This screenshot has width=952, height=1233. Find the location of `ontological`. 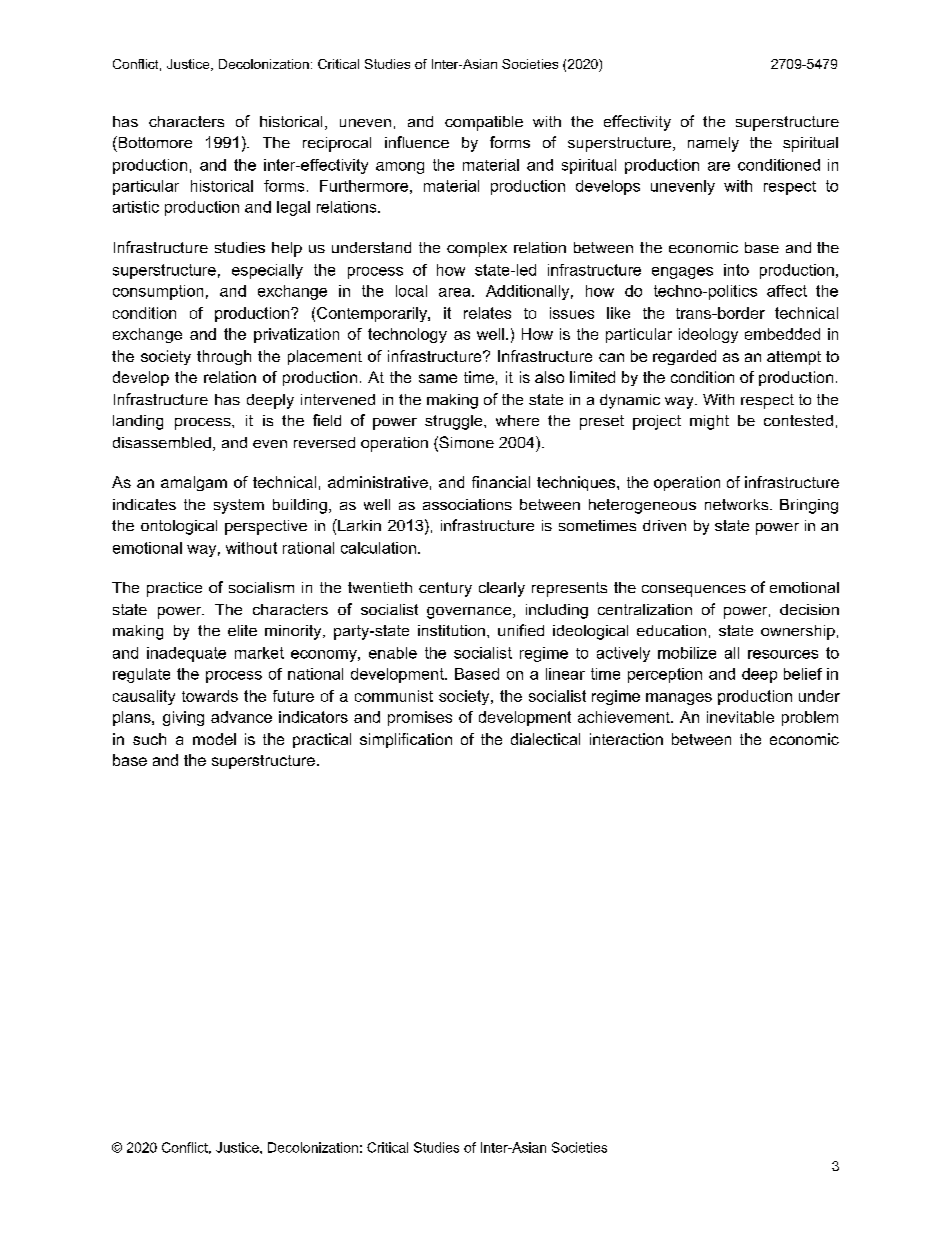

ontological is located at coordinates (179, 527).
